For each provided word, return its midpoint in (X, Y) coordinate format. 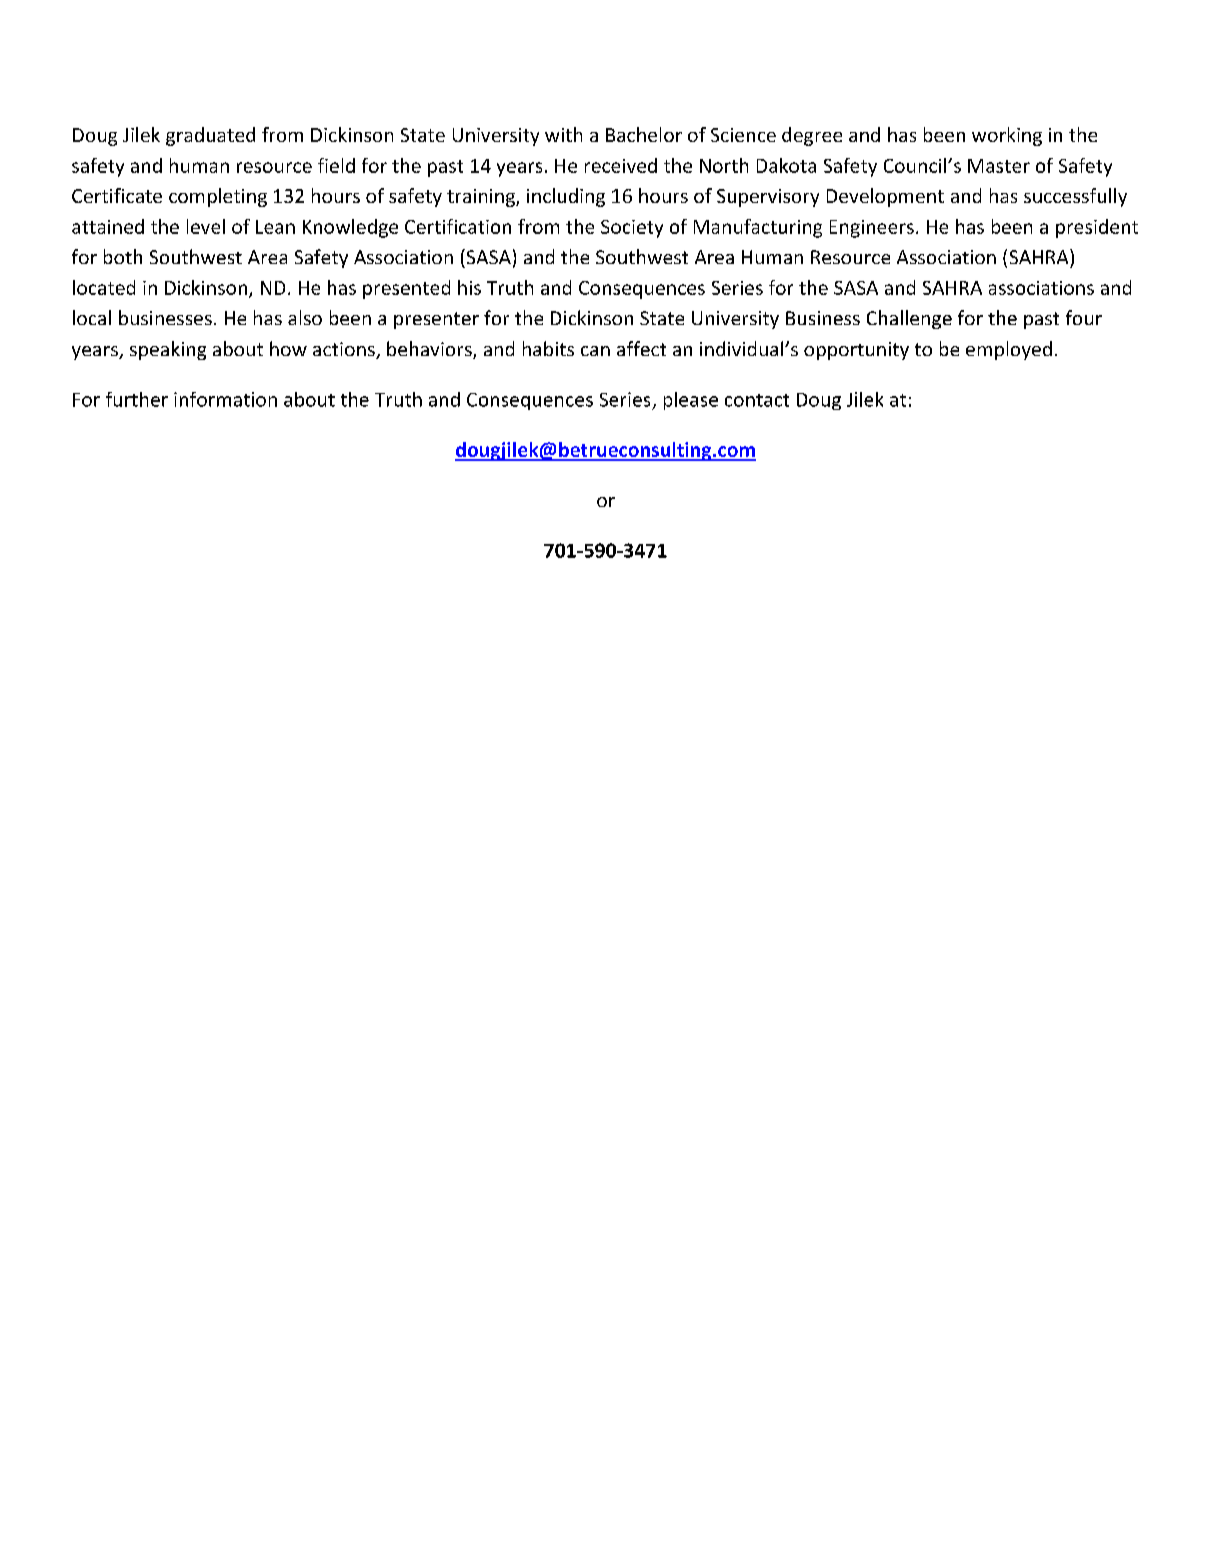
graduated (210, 136)
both (123, 256)
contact (757, 400)
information (225, 399)
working (1007, 136)
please (691, 401)
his (469, 287)
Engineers (872, 229)
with (563, 134)
